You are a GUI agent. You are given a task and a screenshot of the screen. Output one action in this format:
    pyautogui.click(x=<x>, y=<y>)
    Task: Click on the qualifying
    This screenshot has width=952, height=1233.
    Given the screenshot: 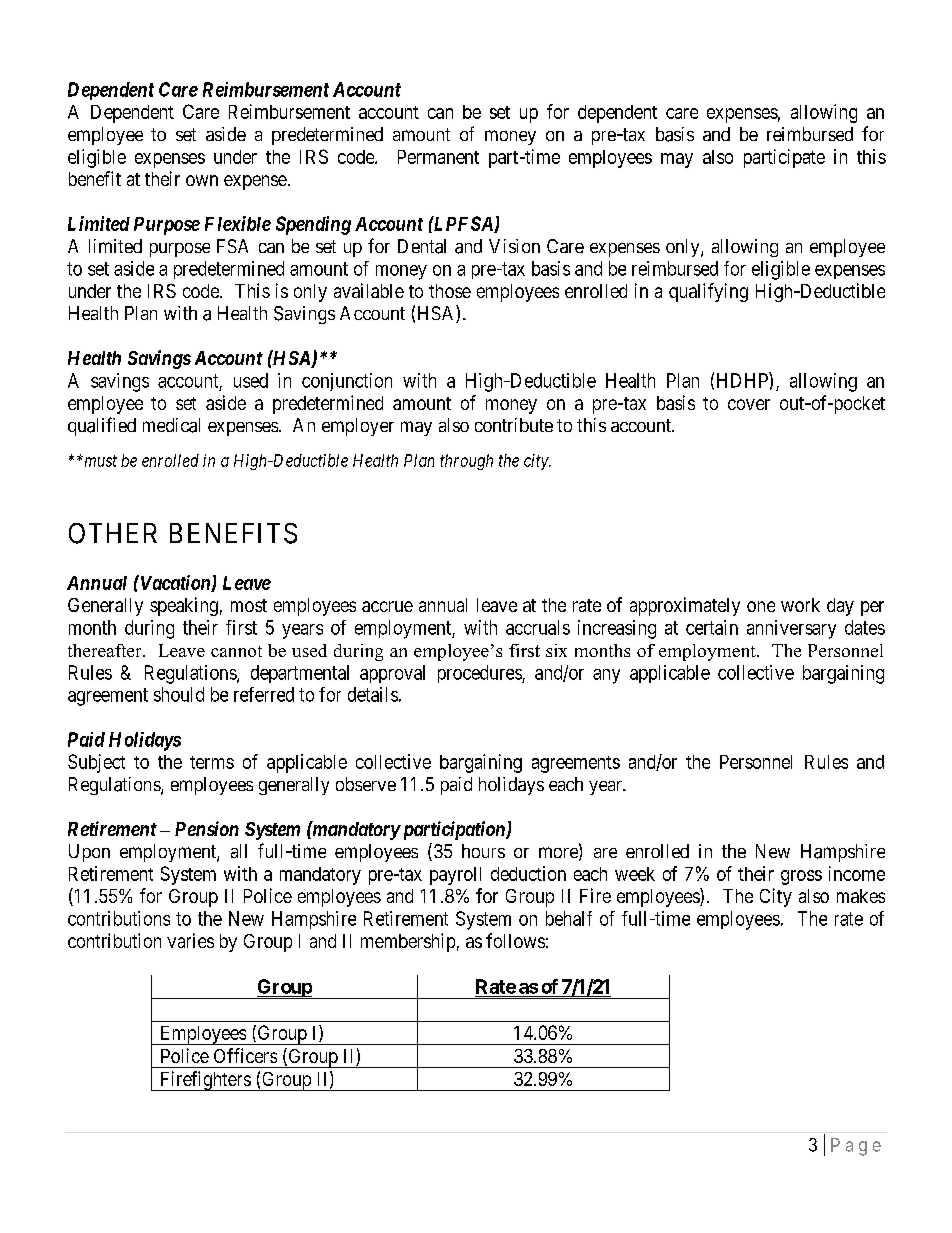 What is the action you would take?
    pyautogui.click(x=708, y=292)
